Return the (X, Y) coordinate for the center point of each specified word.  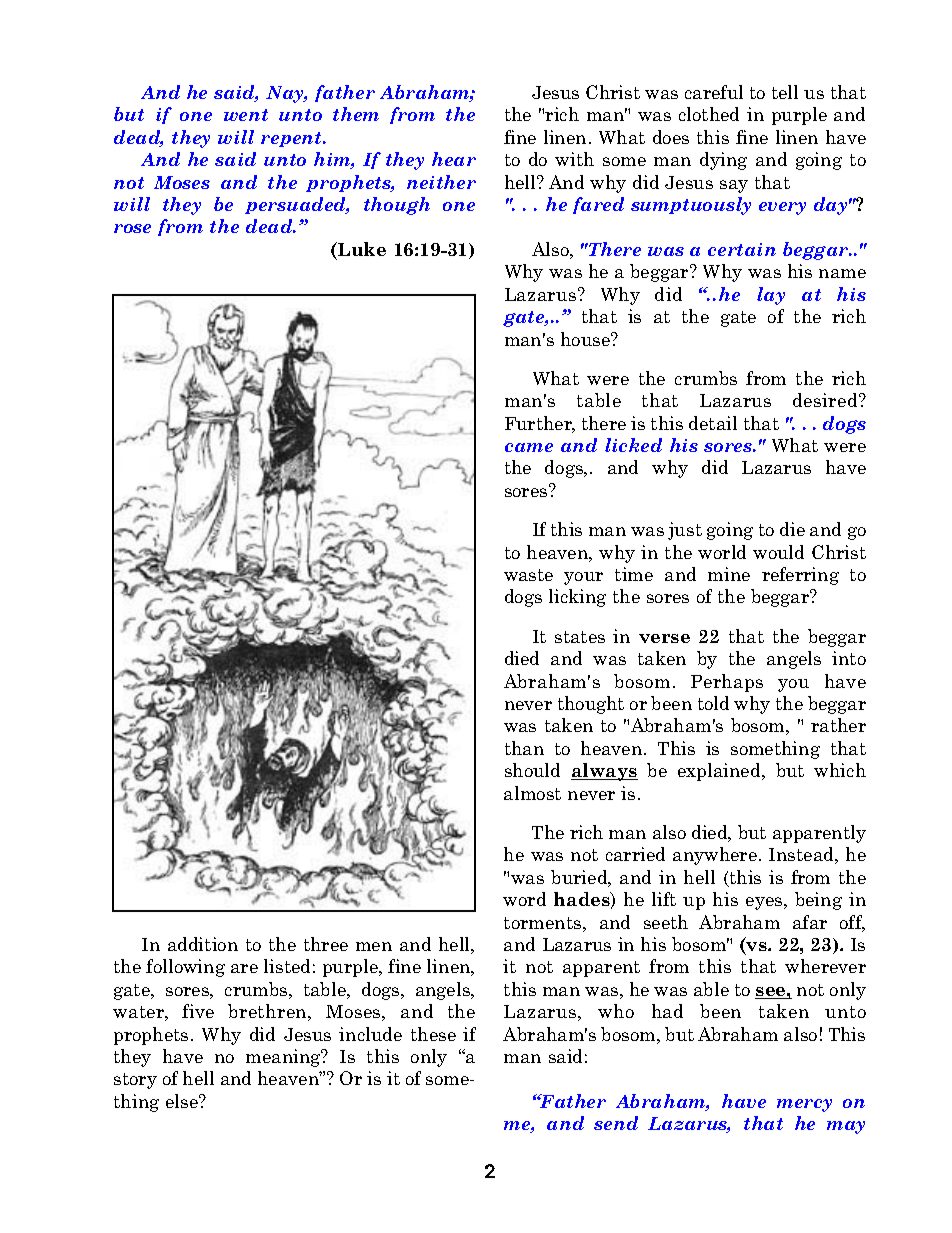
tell (785, 92)
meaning (284, 1058)
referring (800, 576)
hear (454, 159)
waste (528, 575)
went (246, 115)
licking (577, 598)
